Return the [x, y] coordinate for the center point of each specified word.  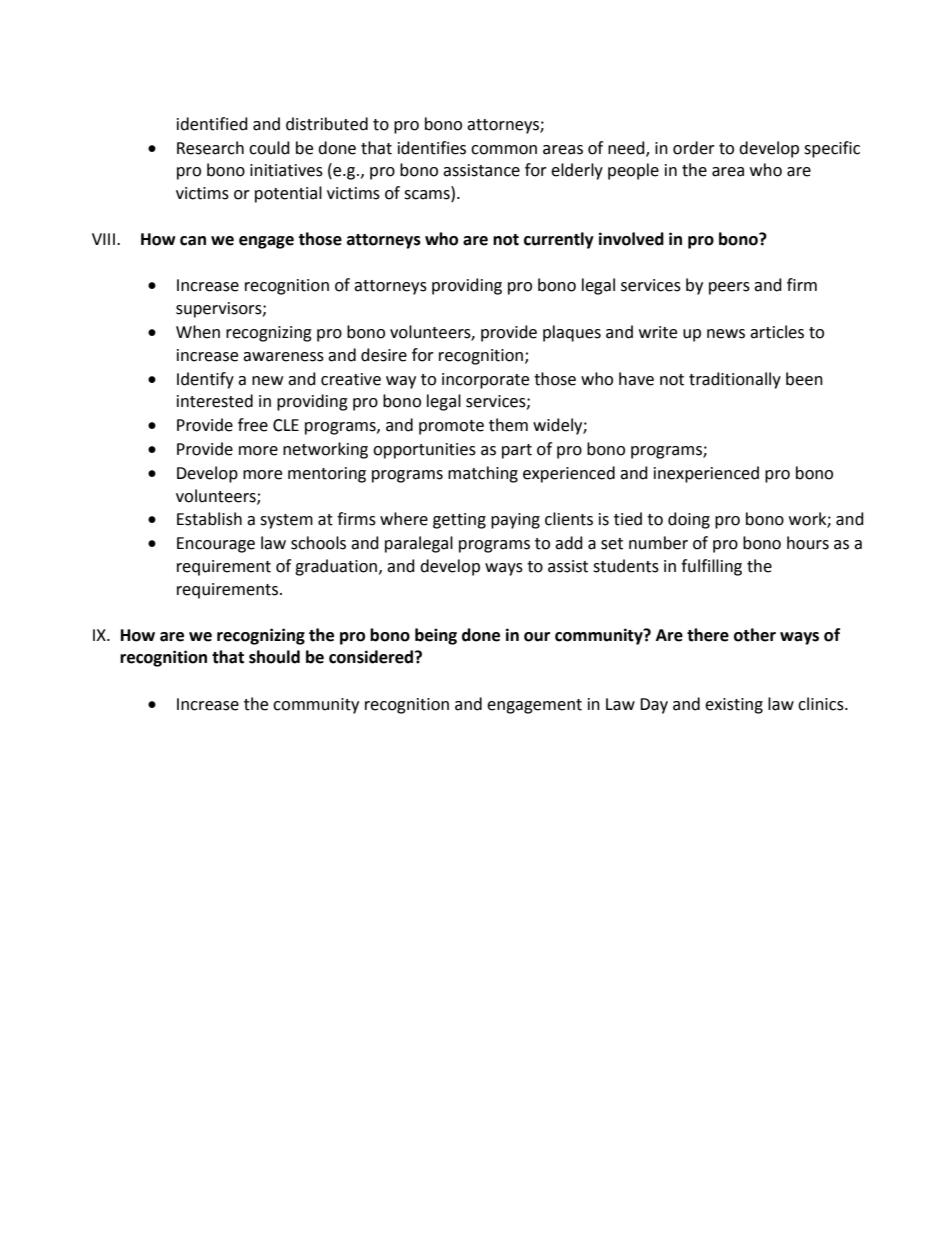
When [198, 332]
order [694, 148]
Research [210, 148]
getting [459, 521]
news [726, 334]
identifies [432, 148]
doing [689, 520]
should [274, 657]
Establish [209, 519]
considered [372, 657]
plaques [572, 333]
